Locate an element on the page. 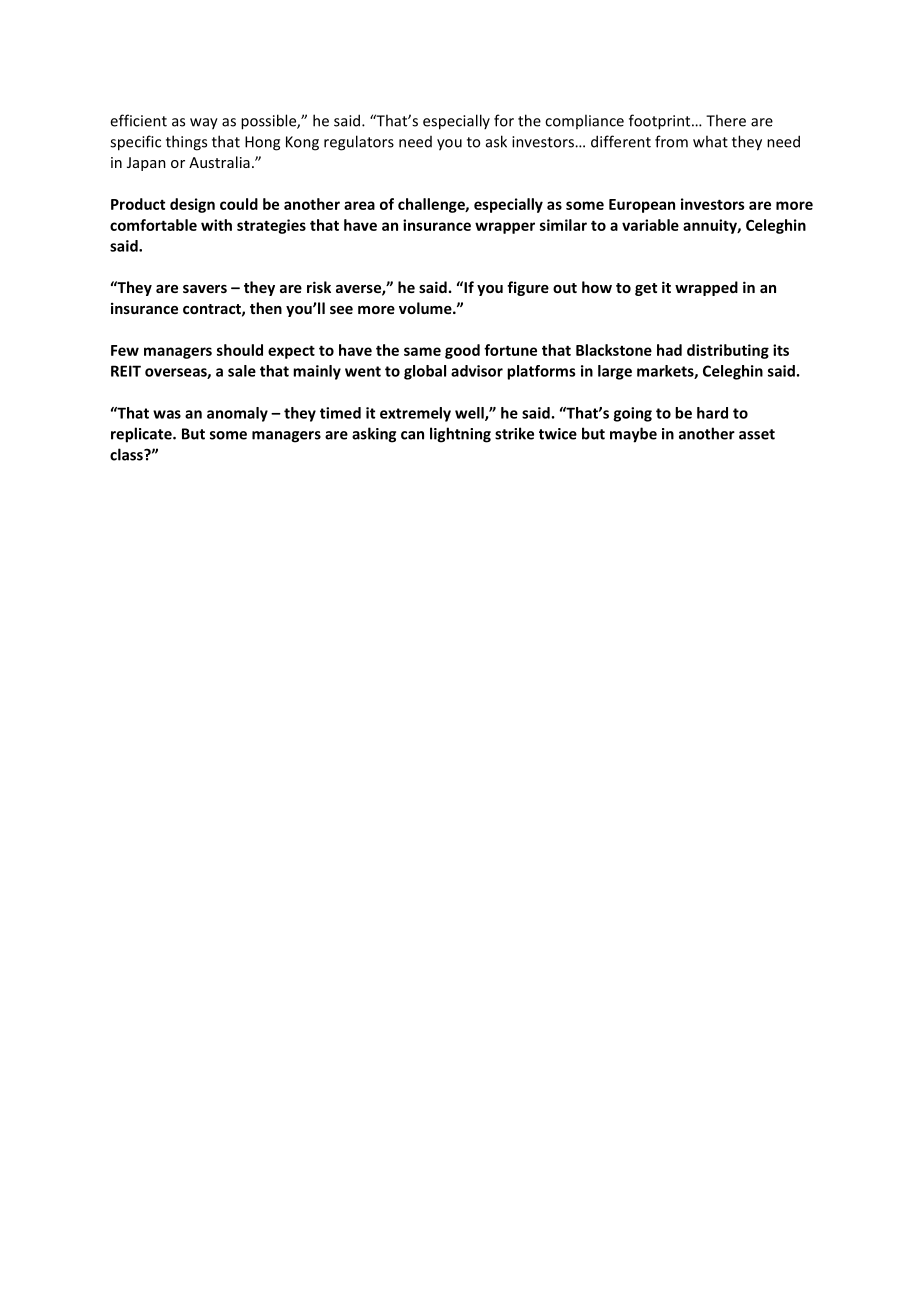  good is located at coordinates (462, 351).
